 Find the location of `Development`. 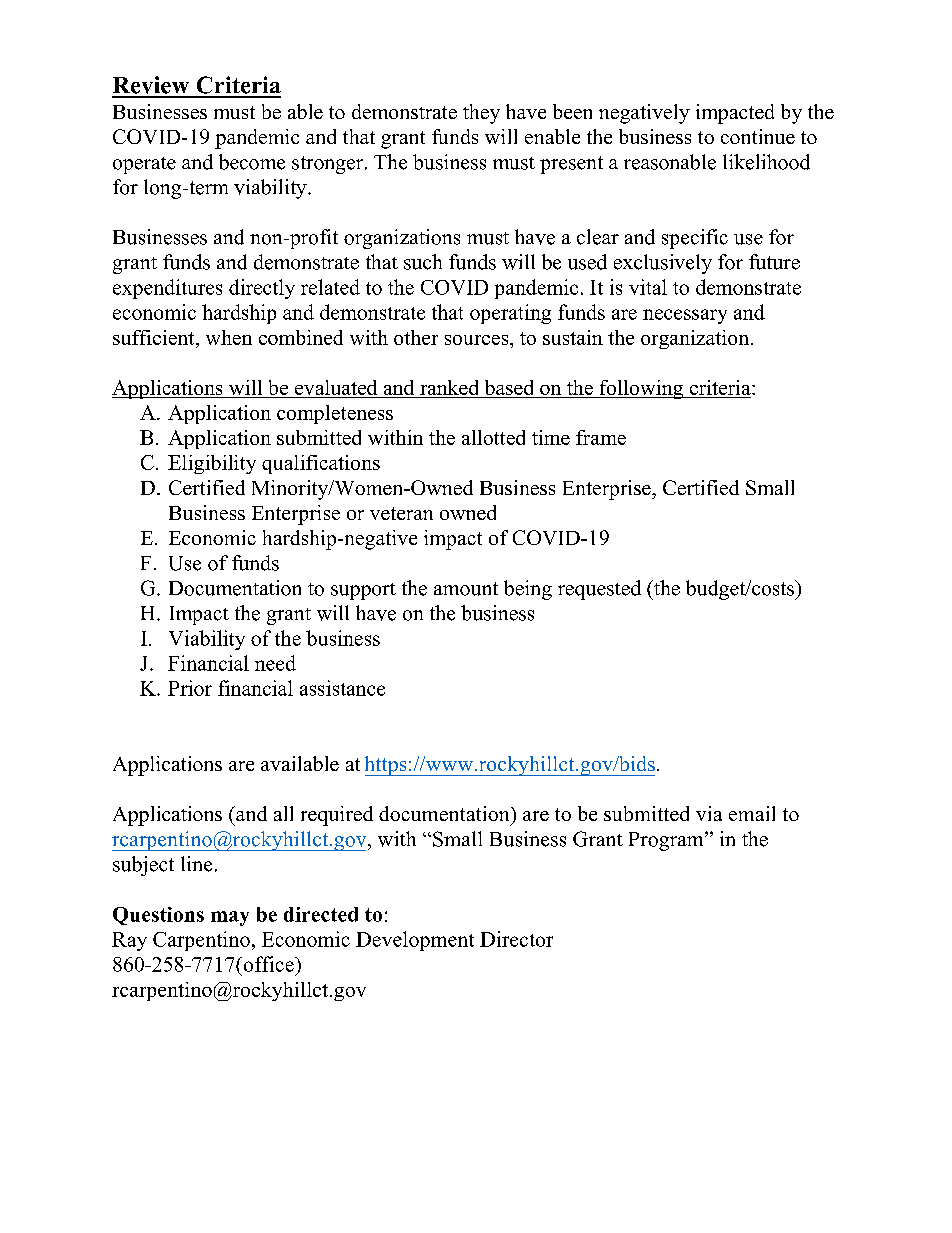

Development is located at coordinates (415, 941).
